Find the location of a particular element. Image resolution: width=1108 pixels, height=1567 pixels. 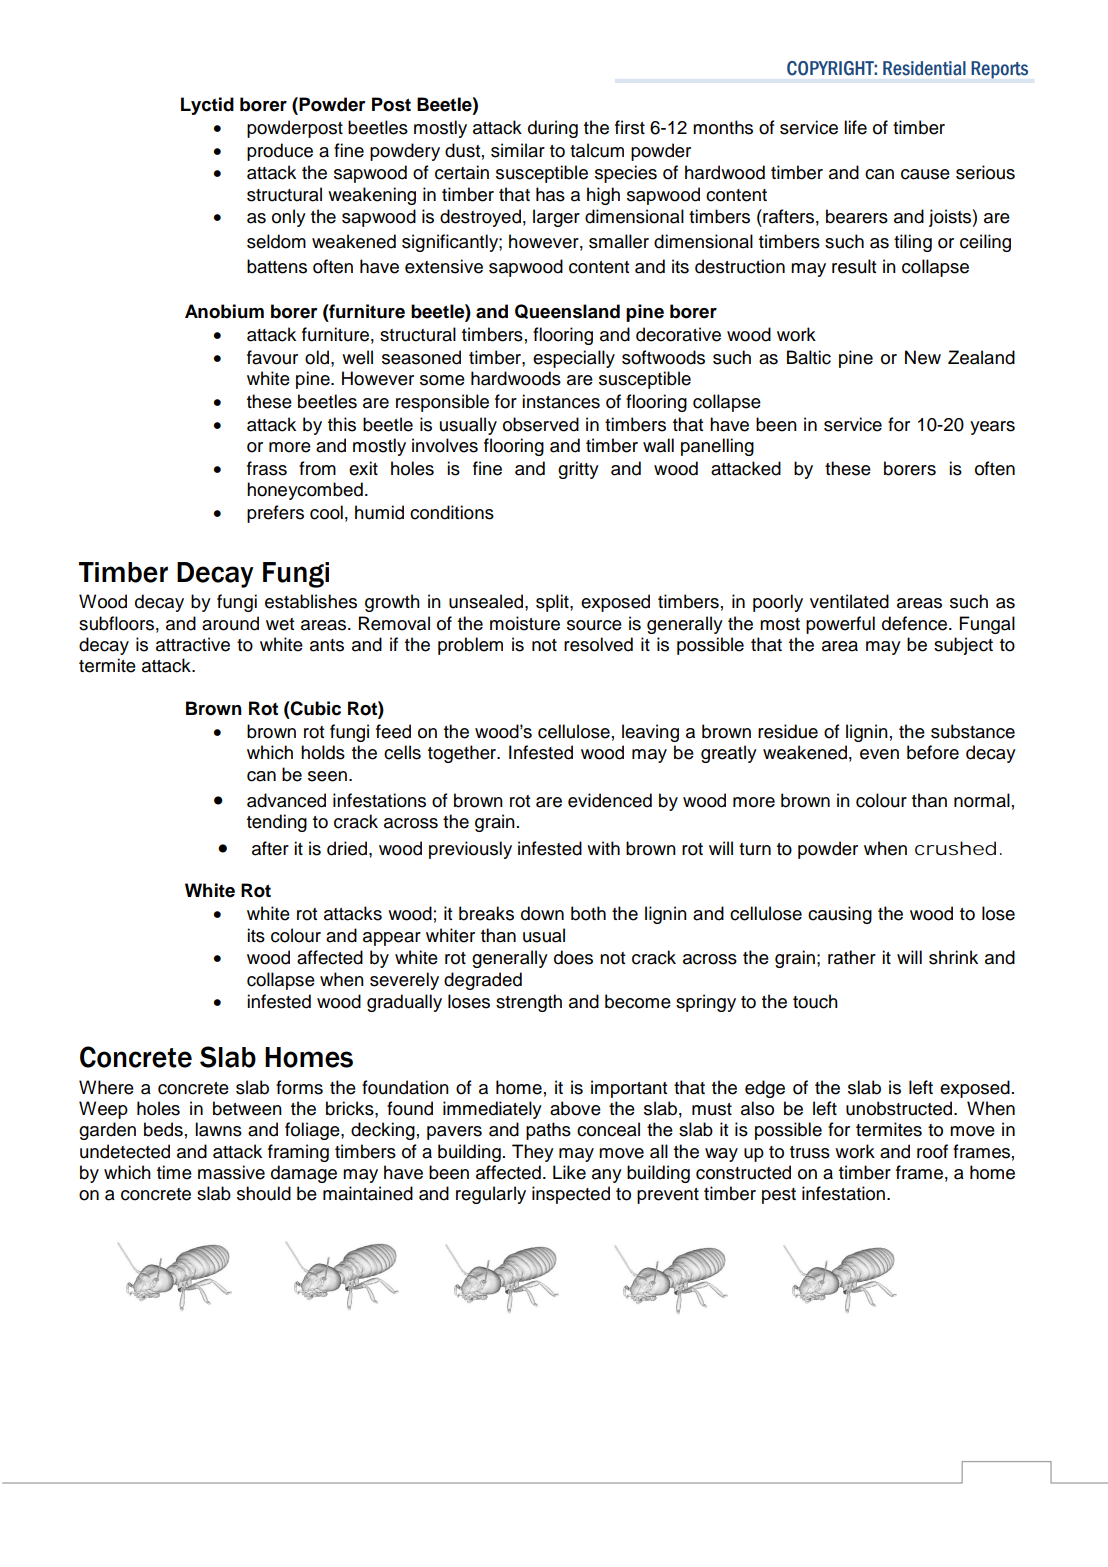

appear is located at coordinates (392, 939).
